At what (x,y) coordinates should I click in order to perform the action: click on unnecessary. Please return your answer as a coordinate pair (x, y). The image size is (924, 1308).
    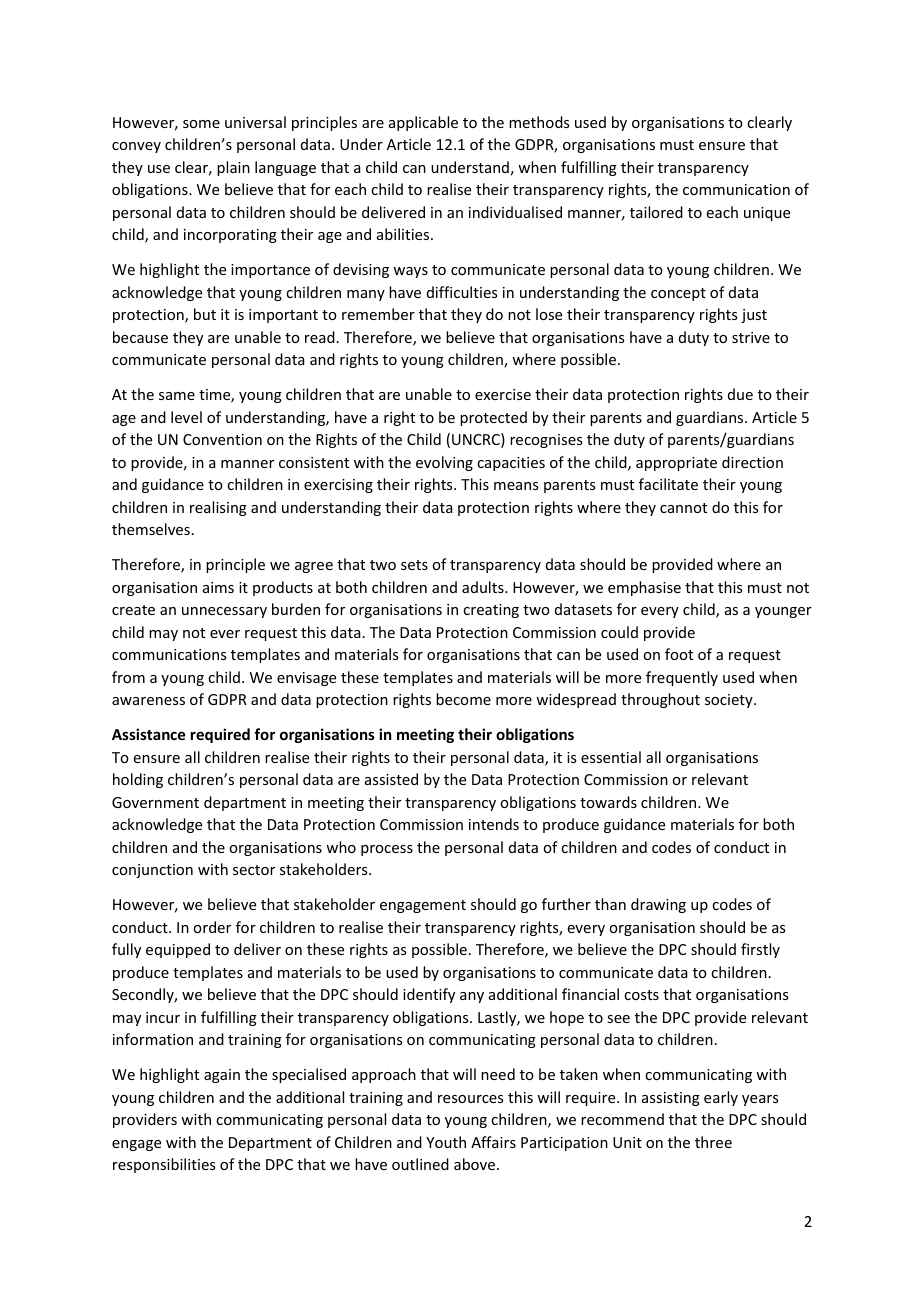
    Looking at the image, I should click on (224, 612).
